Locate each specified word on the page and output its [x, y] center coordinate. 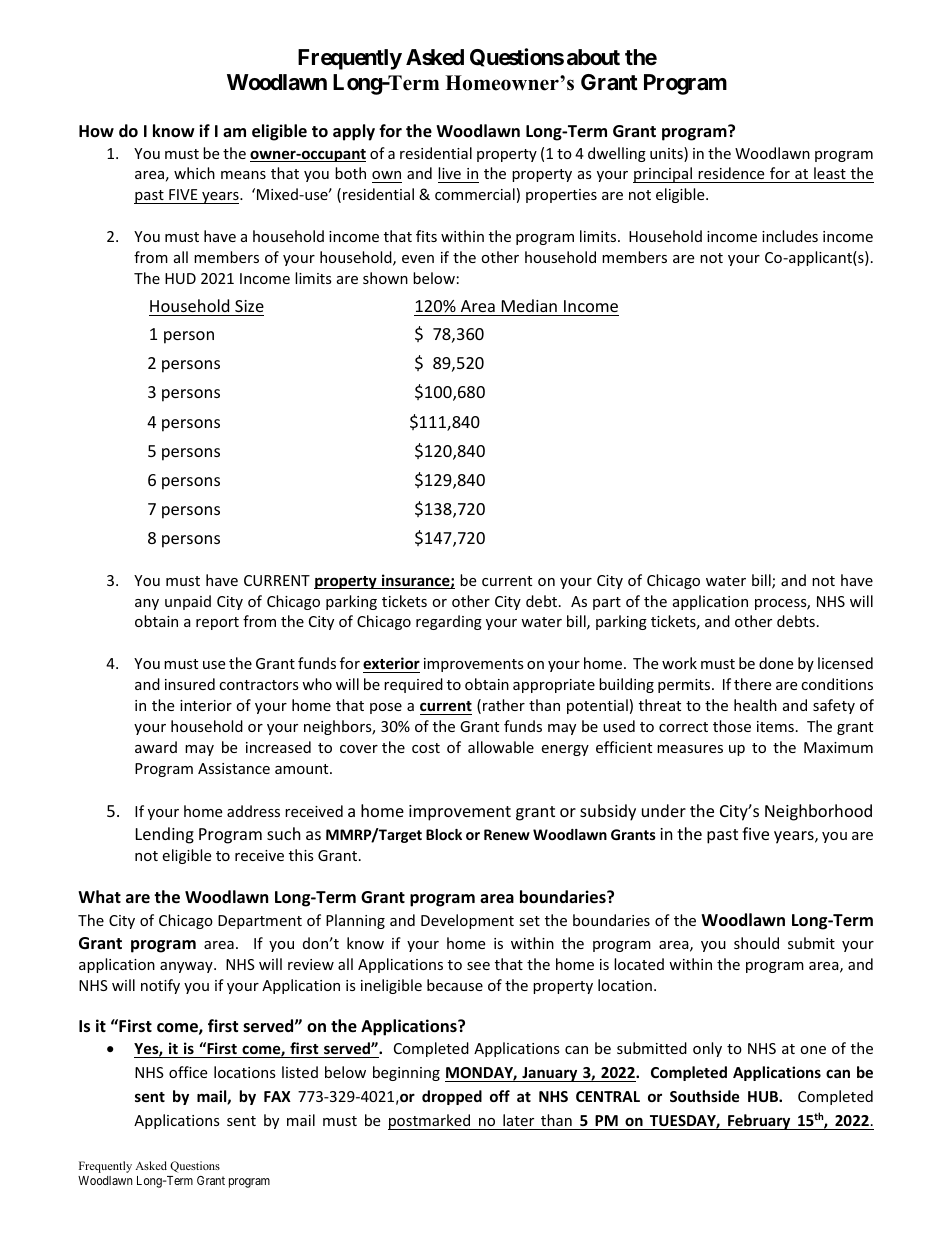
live [449, 173]
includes [790, 236]
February [759, 1122]
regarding [449, 622]
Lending [165, 835]
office [188, 1072]
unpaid [188, 602]
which [194, 173]
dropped [452, 1097]
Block [444, 834]
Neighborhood [818, 812]
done [776, 663]
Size [249, 306]
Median [529, 305]
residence [731, 173]
